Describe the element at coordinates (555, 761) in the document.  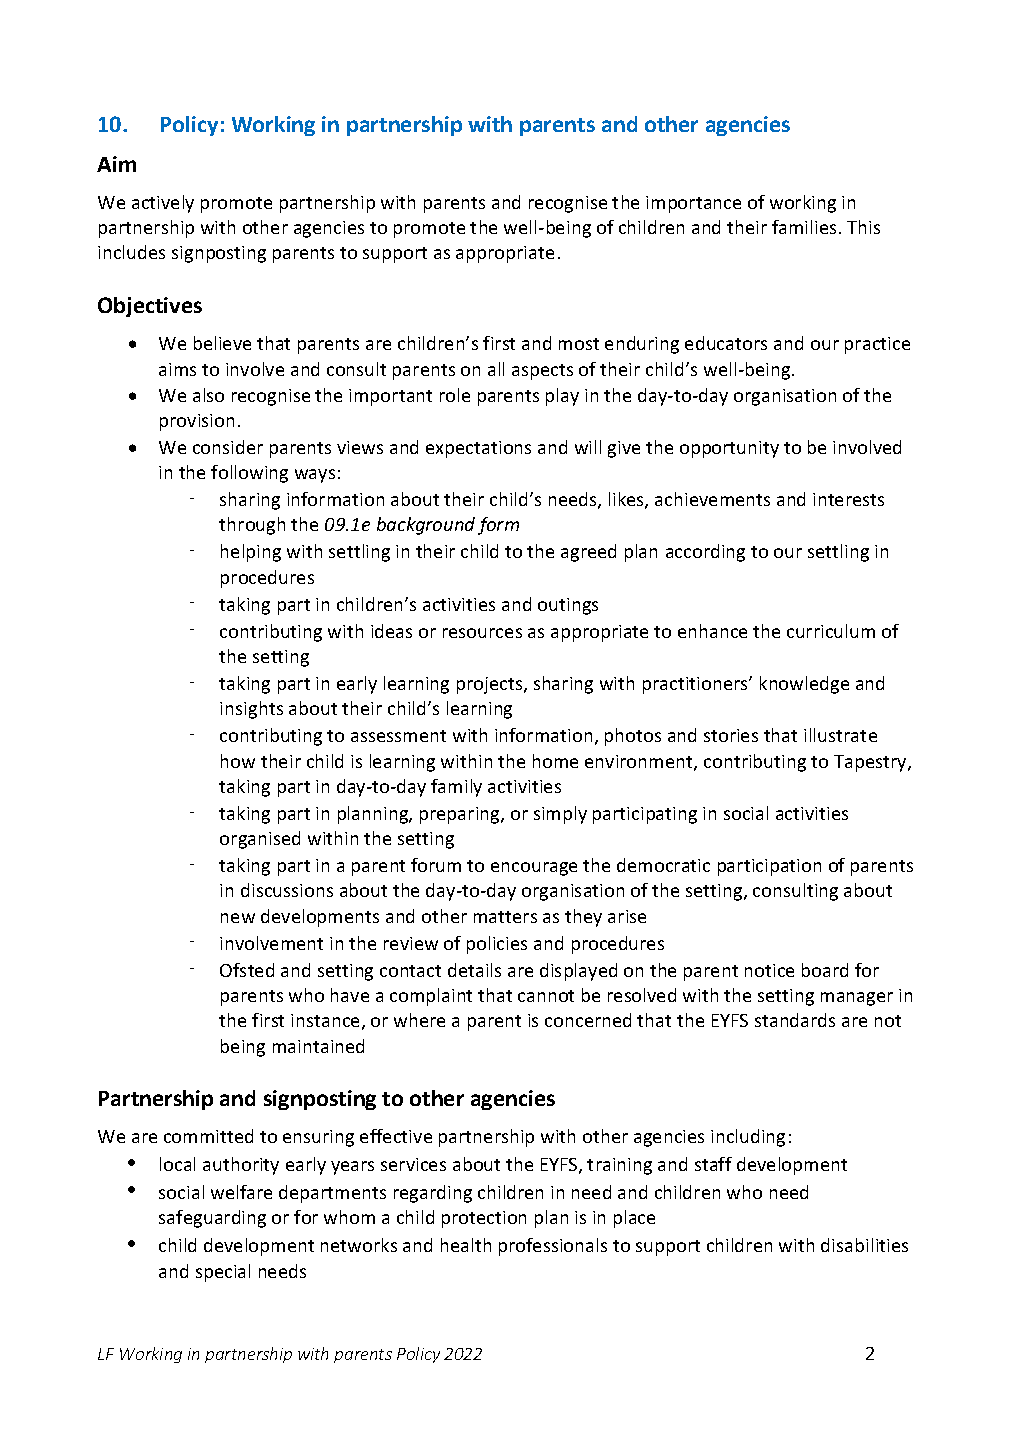
I see `home` at that location.
